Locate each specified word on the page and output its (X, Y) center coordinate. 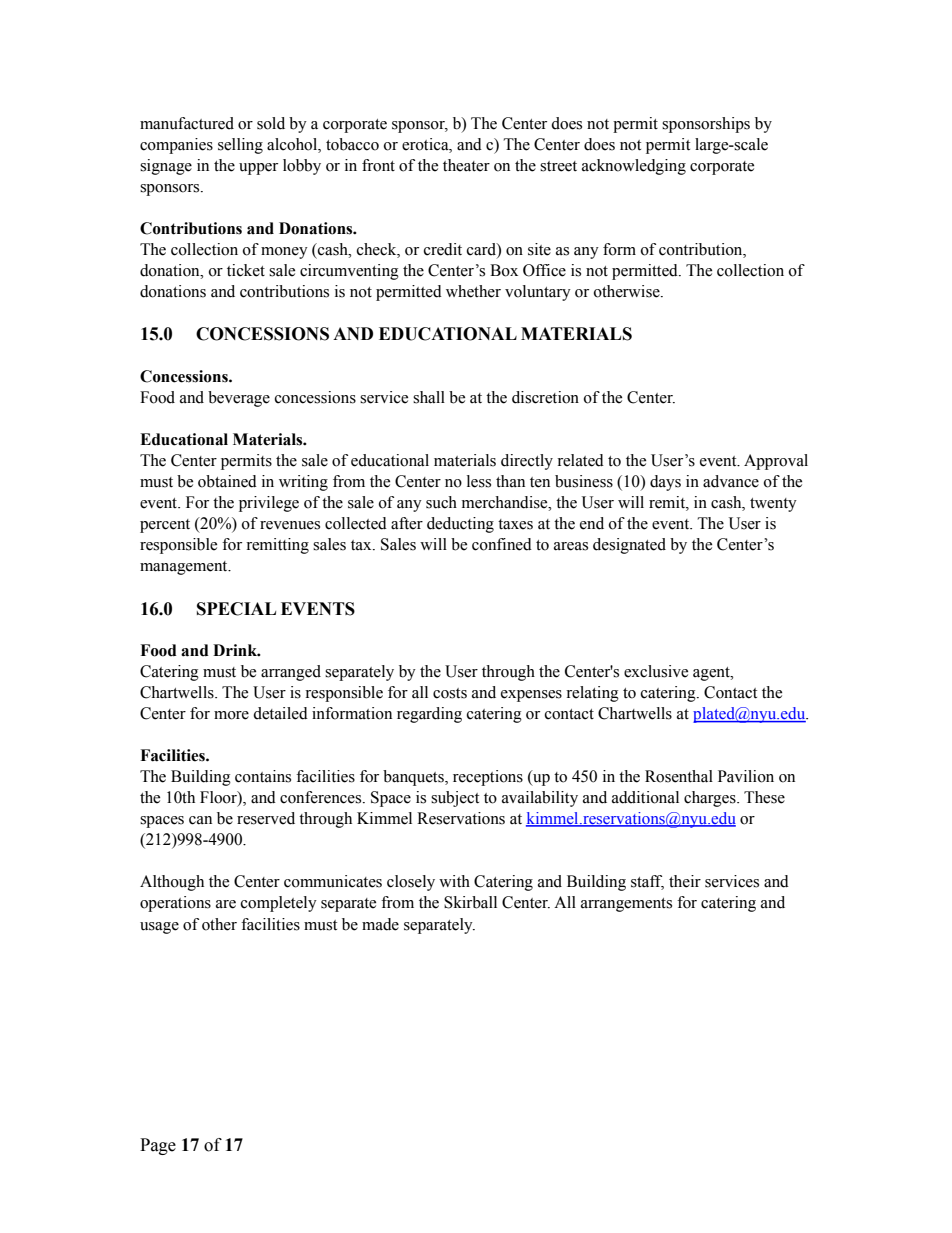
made (380, 924)
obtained (227, 481)
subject (455, 799)
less (479, 481)
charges (711, 799)
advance (731, 481)
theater (466, 165)
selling (240, 146)
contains (263, 776)
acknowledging (634, 167)
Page (158, 1146)
